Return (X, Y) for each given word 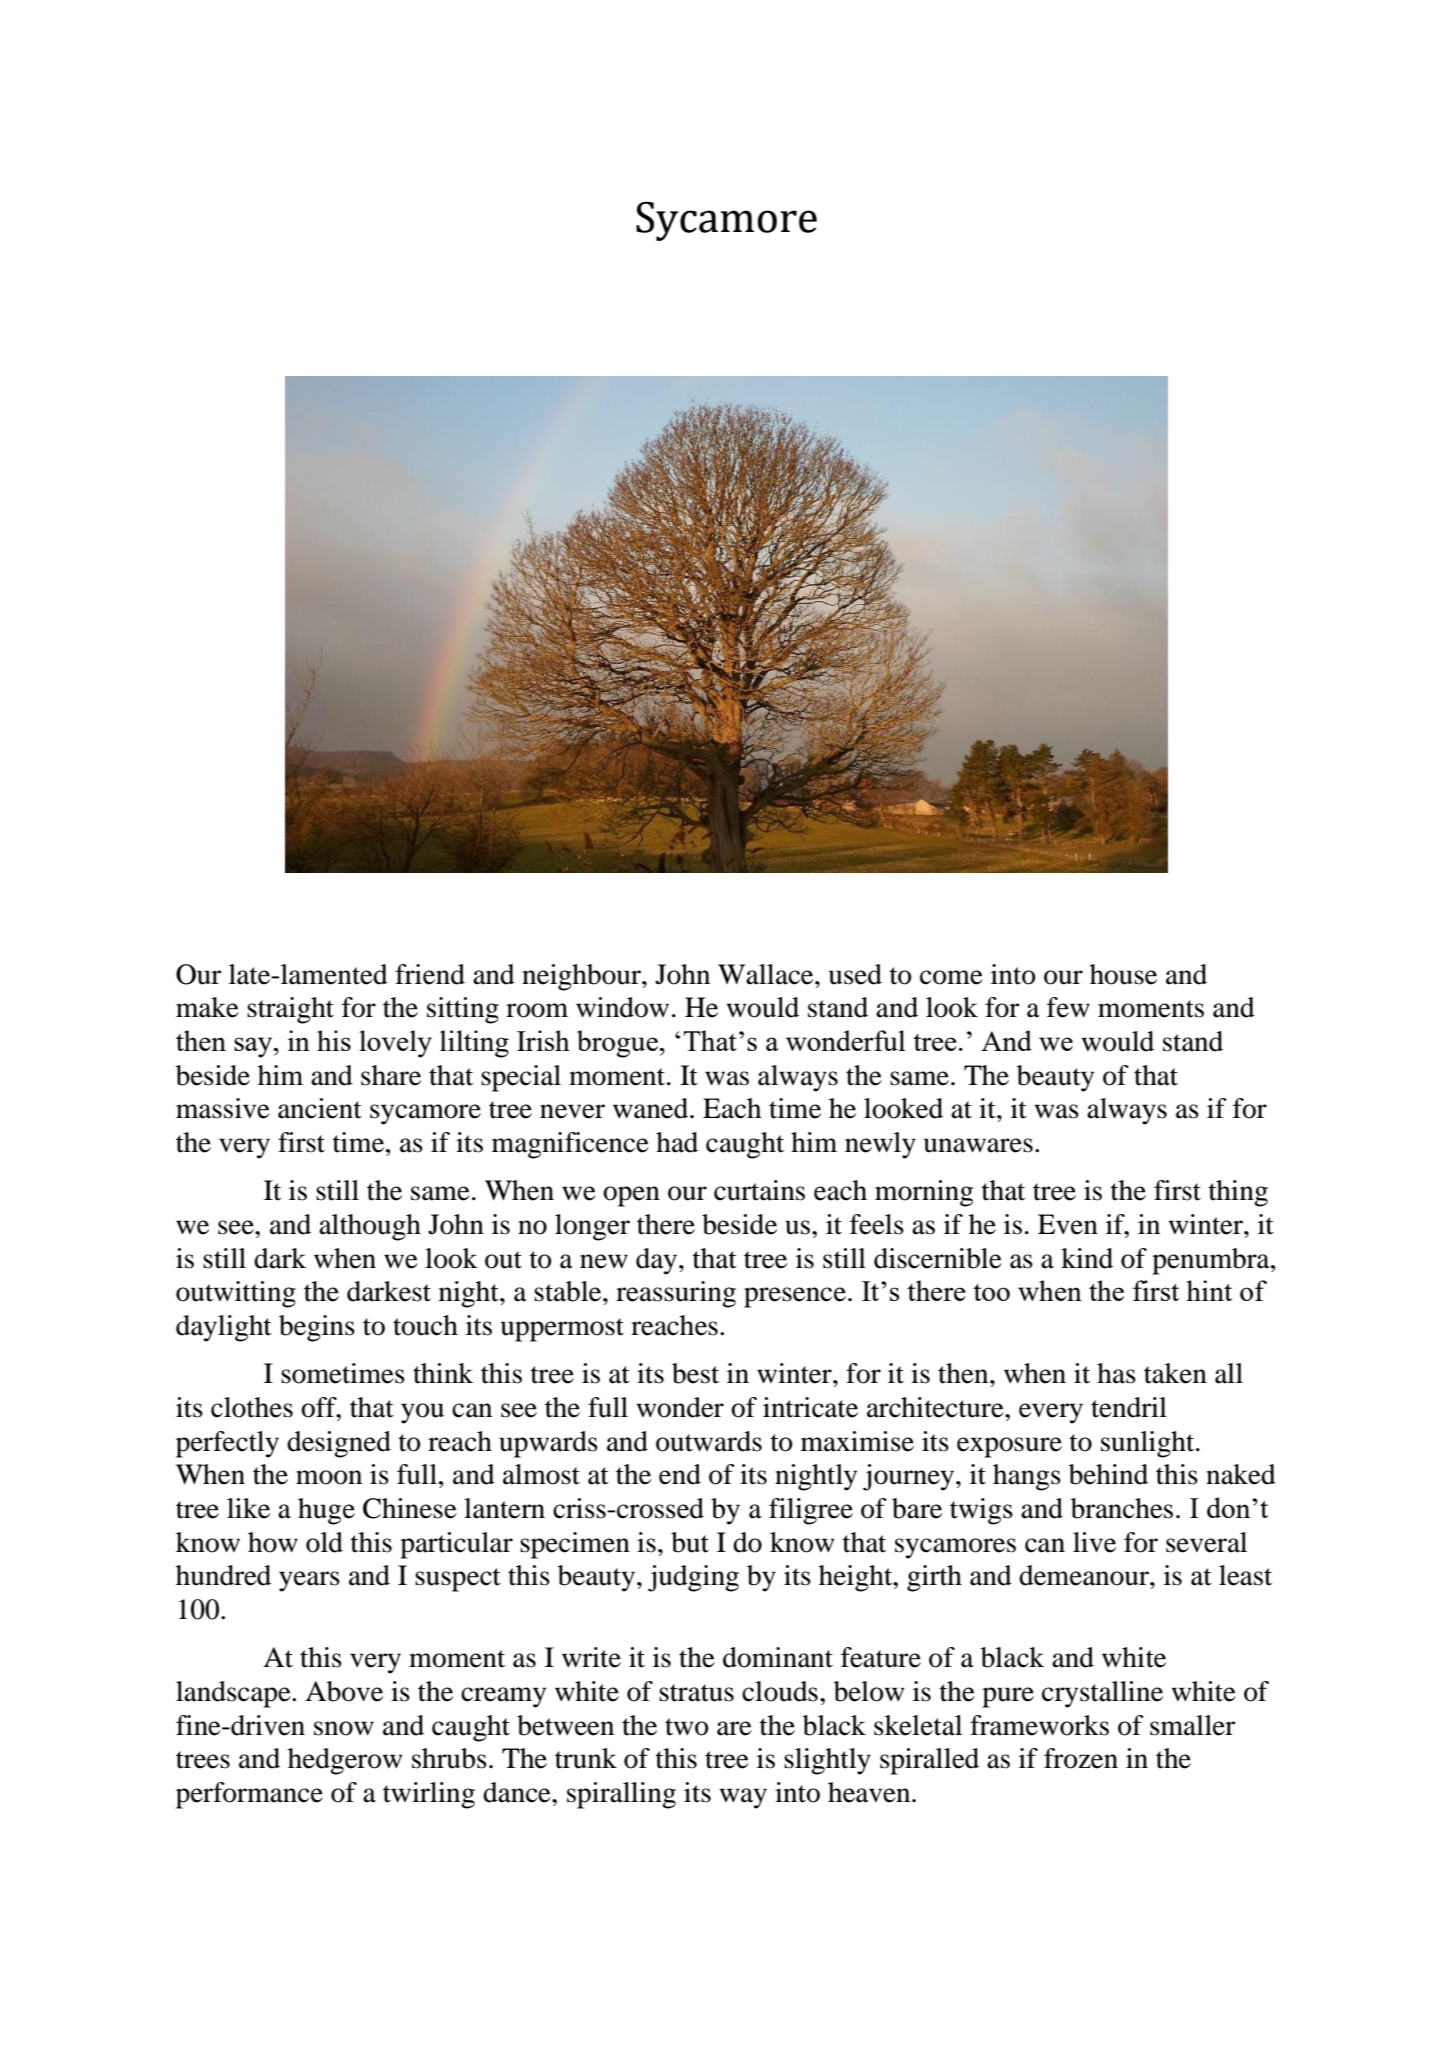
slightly (827, 1761)
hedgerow (345, 1761)
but (690, 1542)
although (370, 1227)
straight (290, 1010)
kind (1087, 1258)
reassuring (676, 1294)
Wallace (767, 974)
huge (326, 1511)
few (1068, 1007)
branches (1122, 1508)
